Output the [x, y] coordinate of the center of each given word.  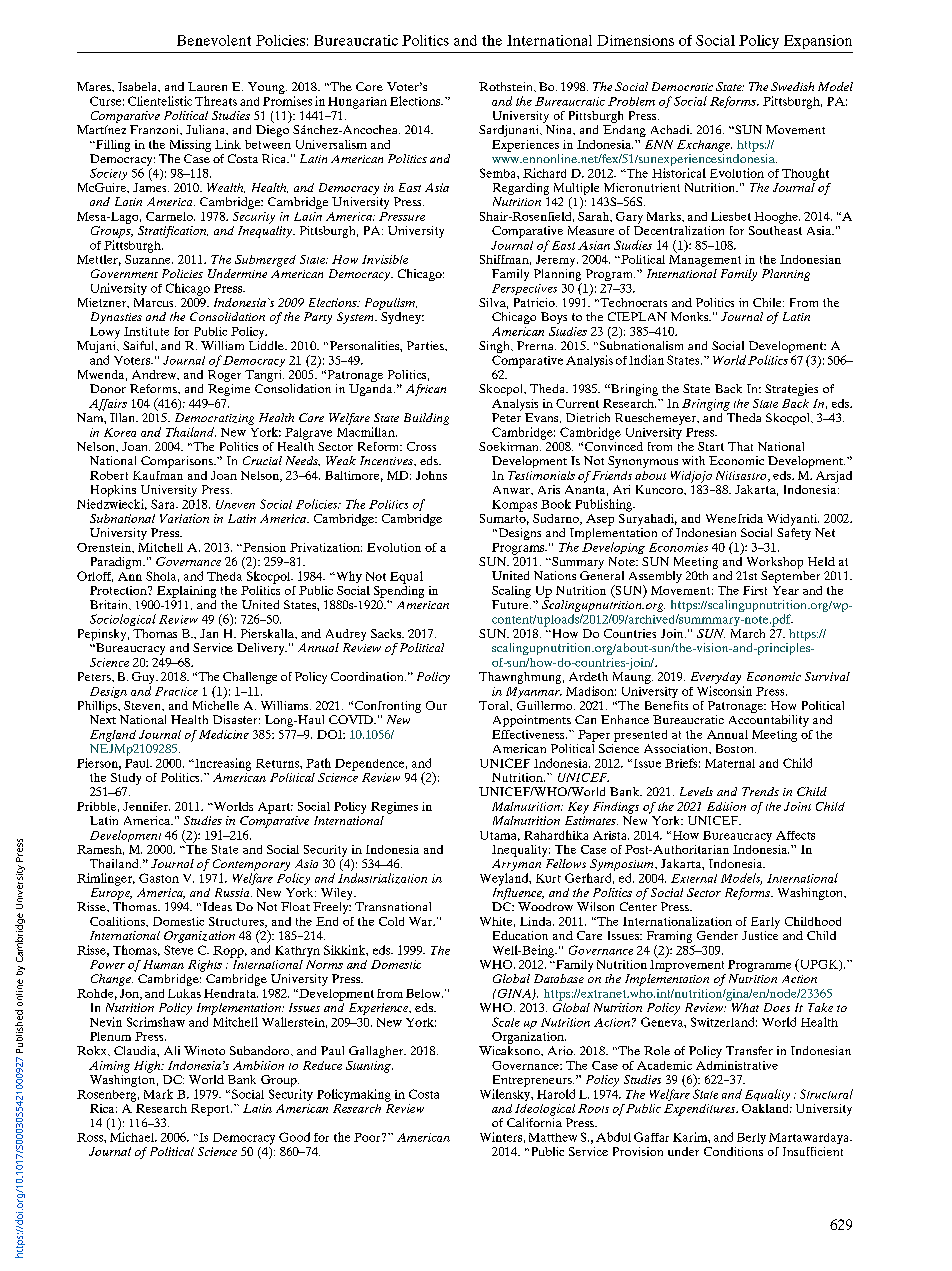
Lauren [207, 86]
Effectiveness [529, 734]
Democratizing [214, 419]
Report [211, 1110]
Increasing [222, 764]
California [534, 1122]
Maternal [730, 763]
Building [426, 419]
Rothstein [507, 86]
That [740, 446]
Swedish [792, 86]
